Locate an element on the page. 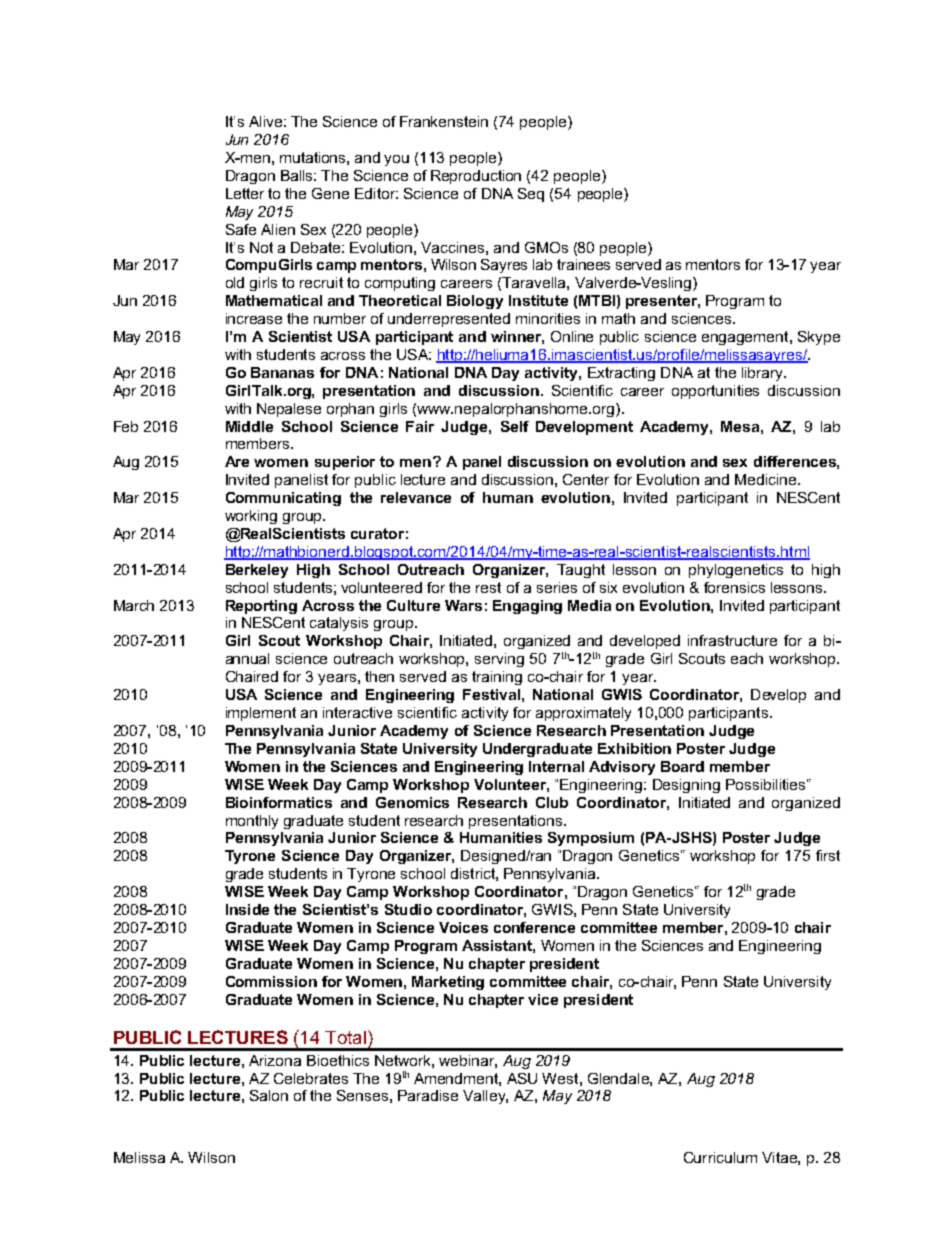 This page has height=1233, width=952. Letter is located at coordinates (245, 193).
